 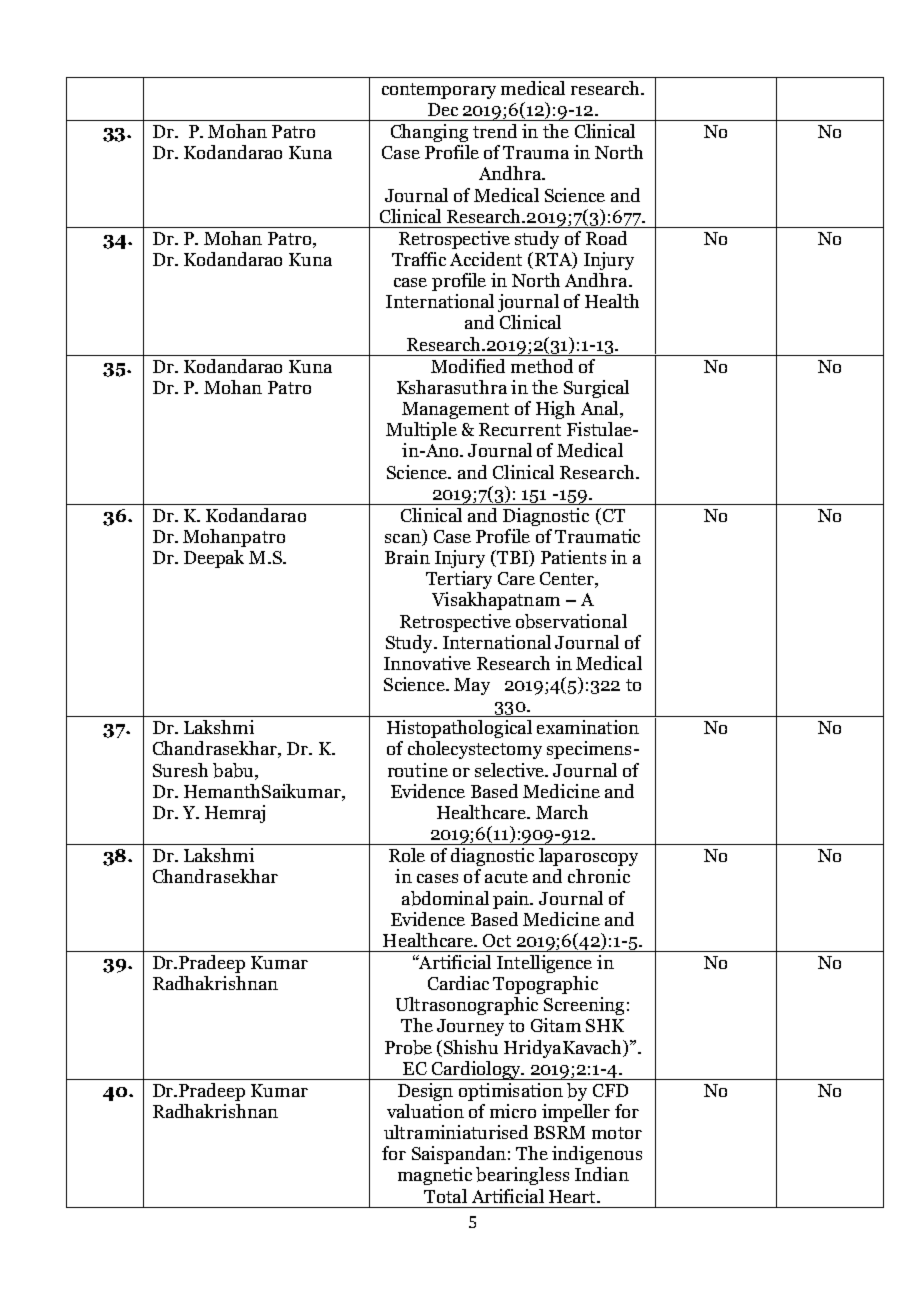 I want to click on Heart, so click(x=573, y=1196).
